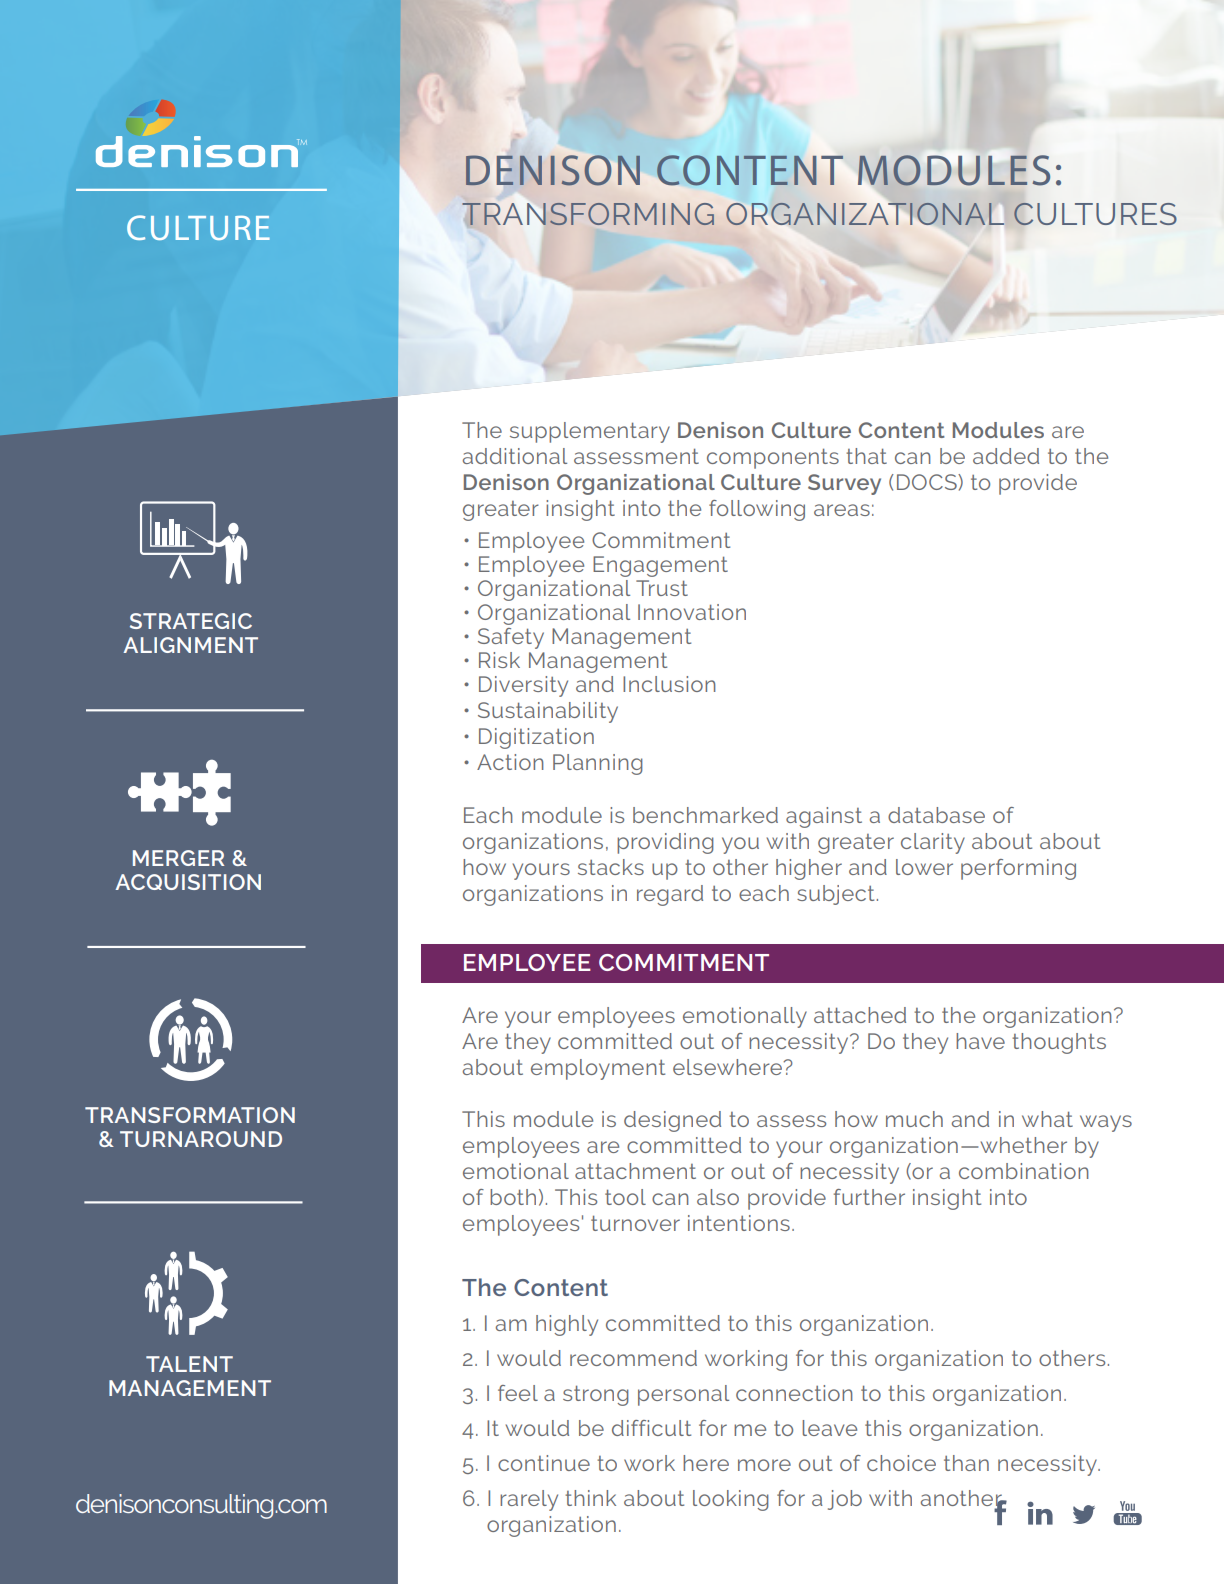  I want to click on combination, so click(1024, 1171).
